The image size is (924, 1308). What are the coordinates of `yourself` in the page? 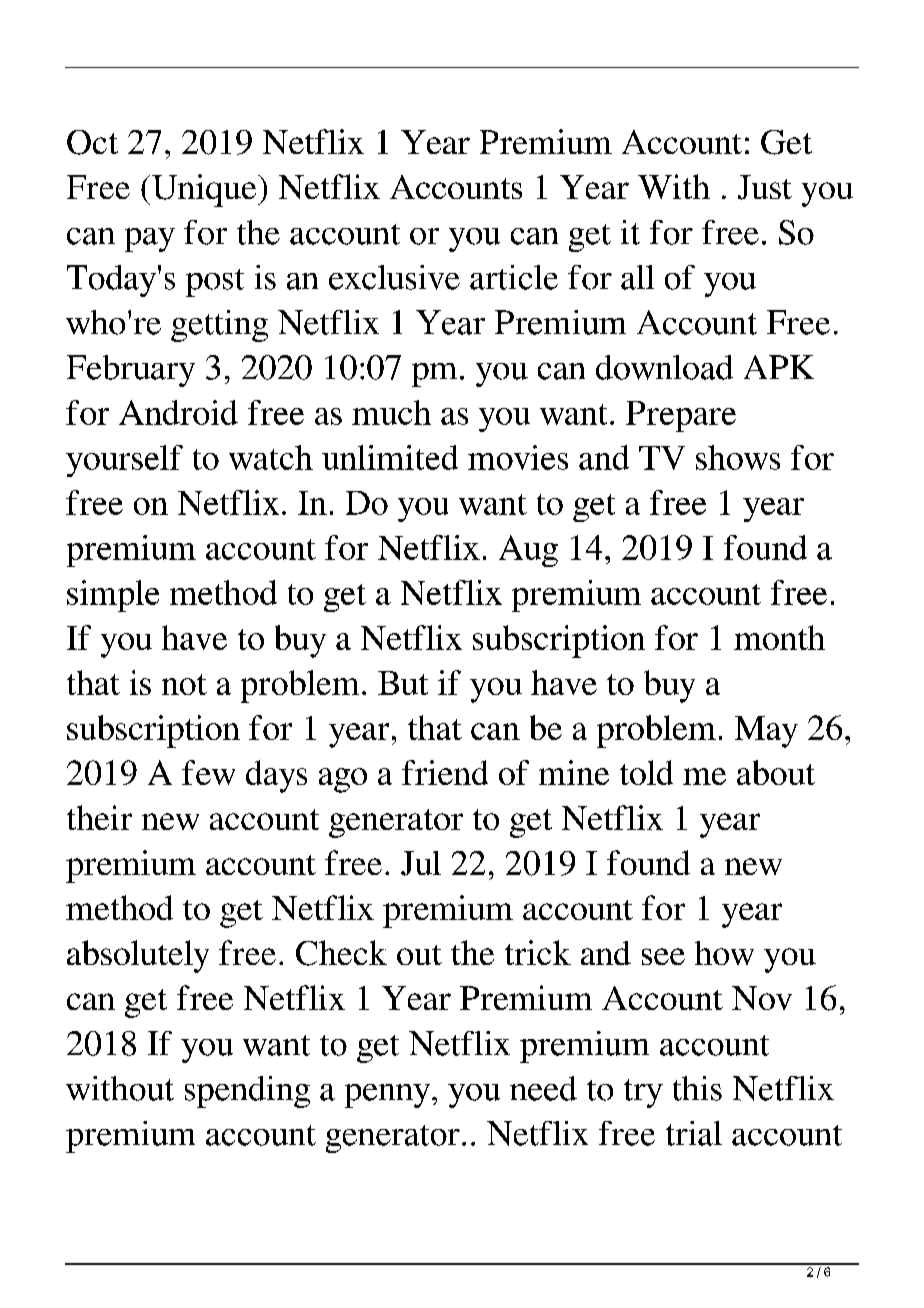 It's located at (124, 461).
